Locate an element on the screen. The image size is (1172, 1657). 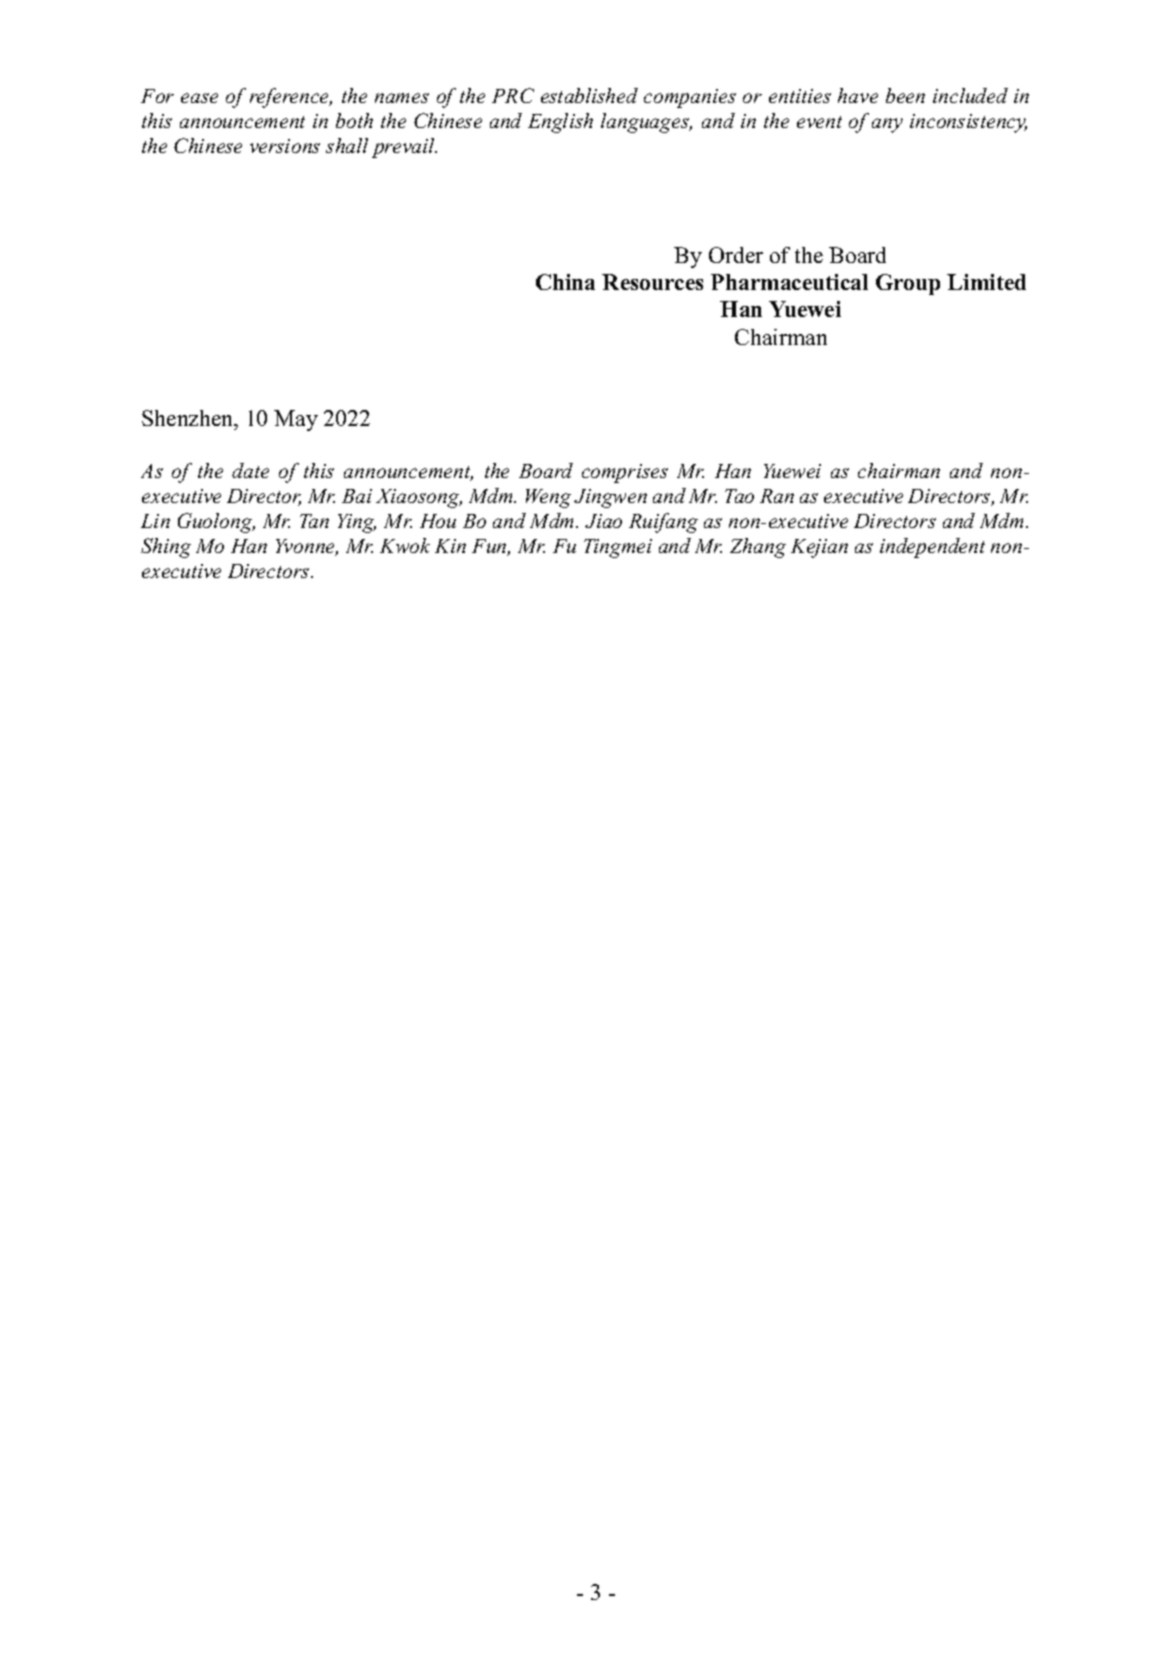
been is located at coordinates (905, 95).
